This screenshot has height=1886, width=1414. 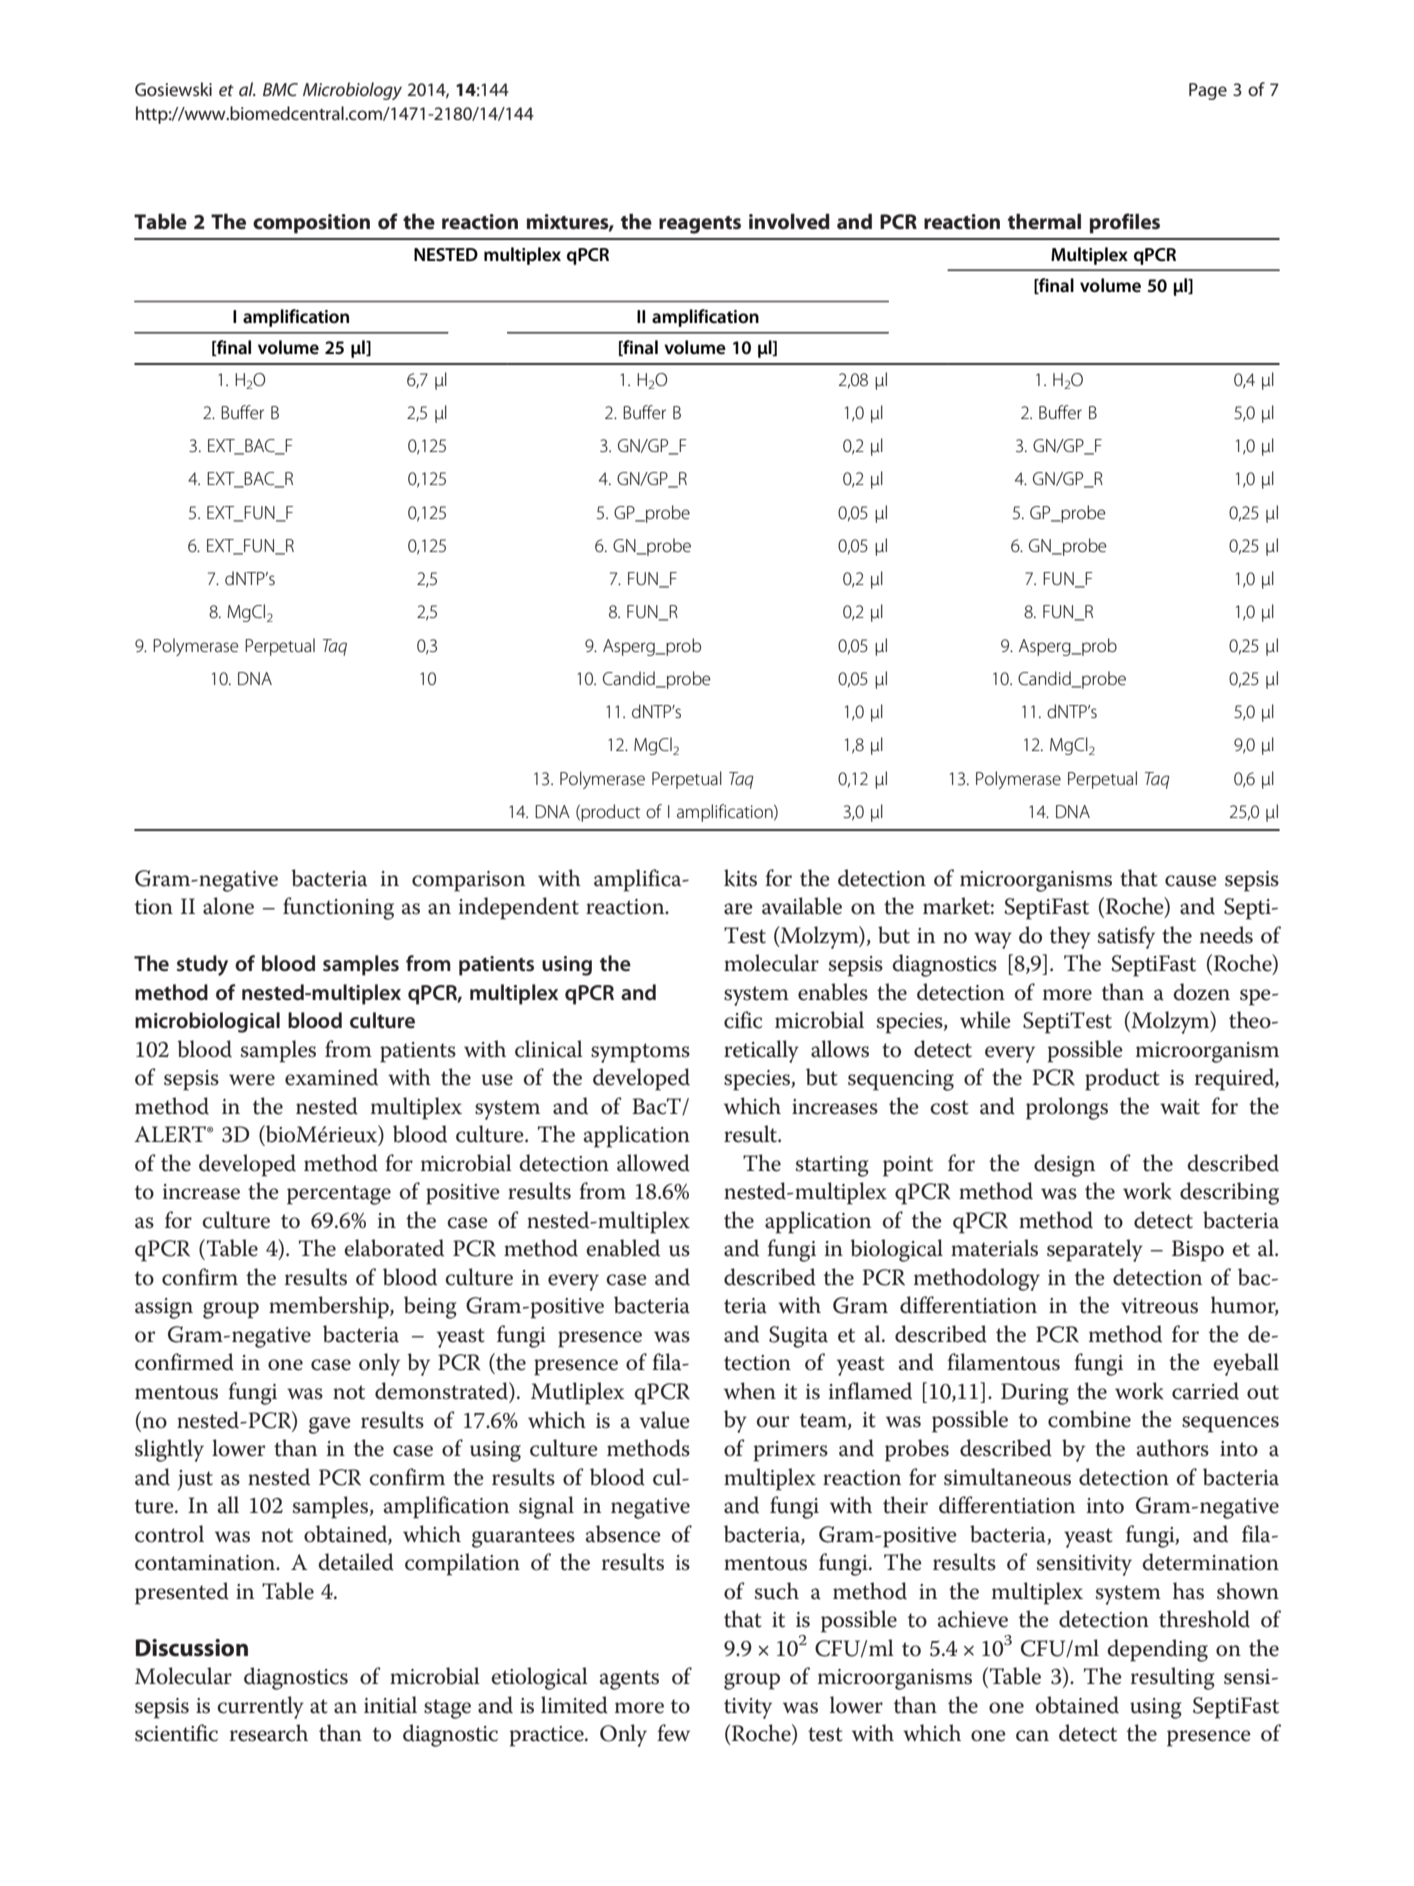 I want to click on BMC, so click(x=280, y=89).
